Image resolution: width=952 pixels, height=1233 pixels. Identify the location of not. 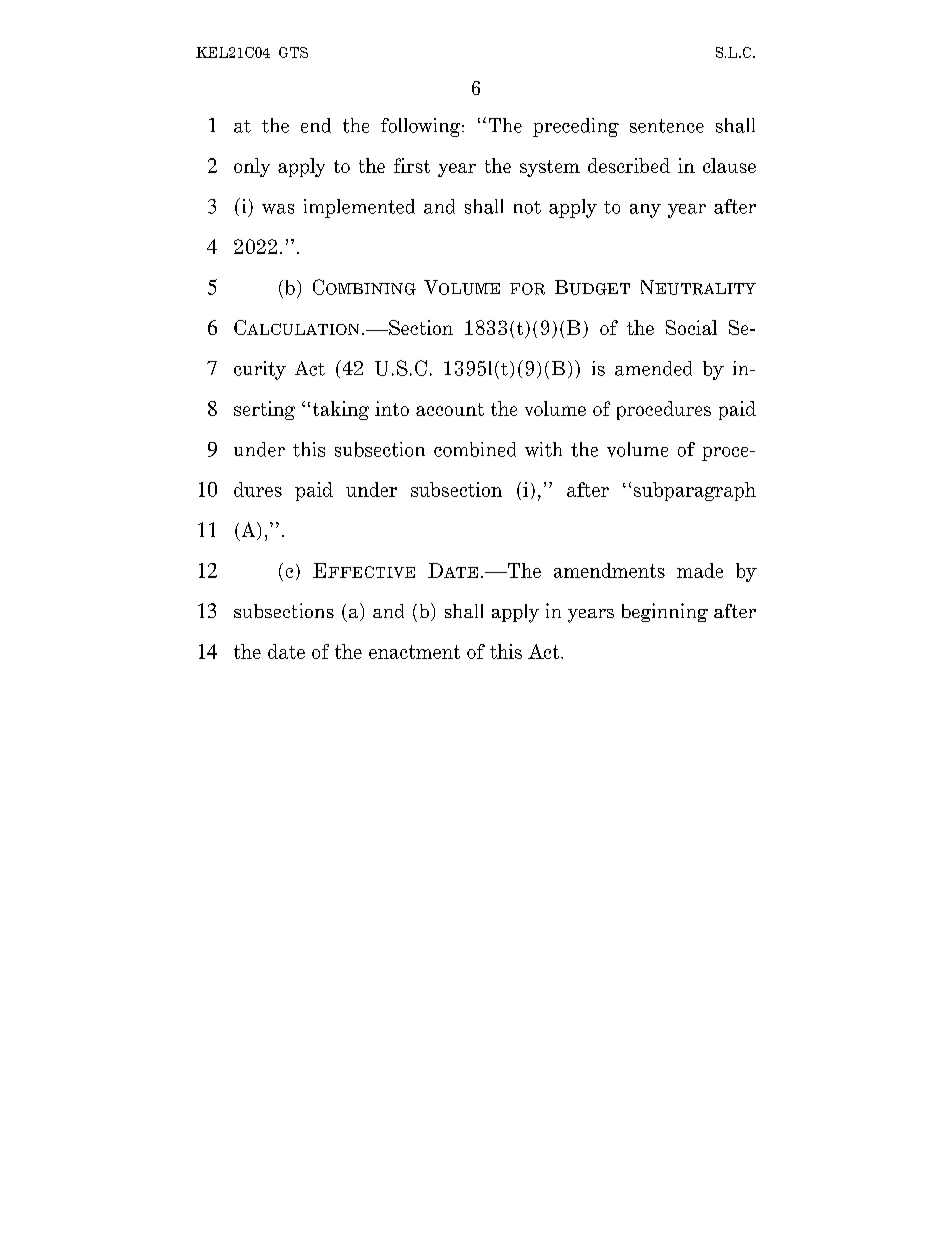
(527, 207).
